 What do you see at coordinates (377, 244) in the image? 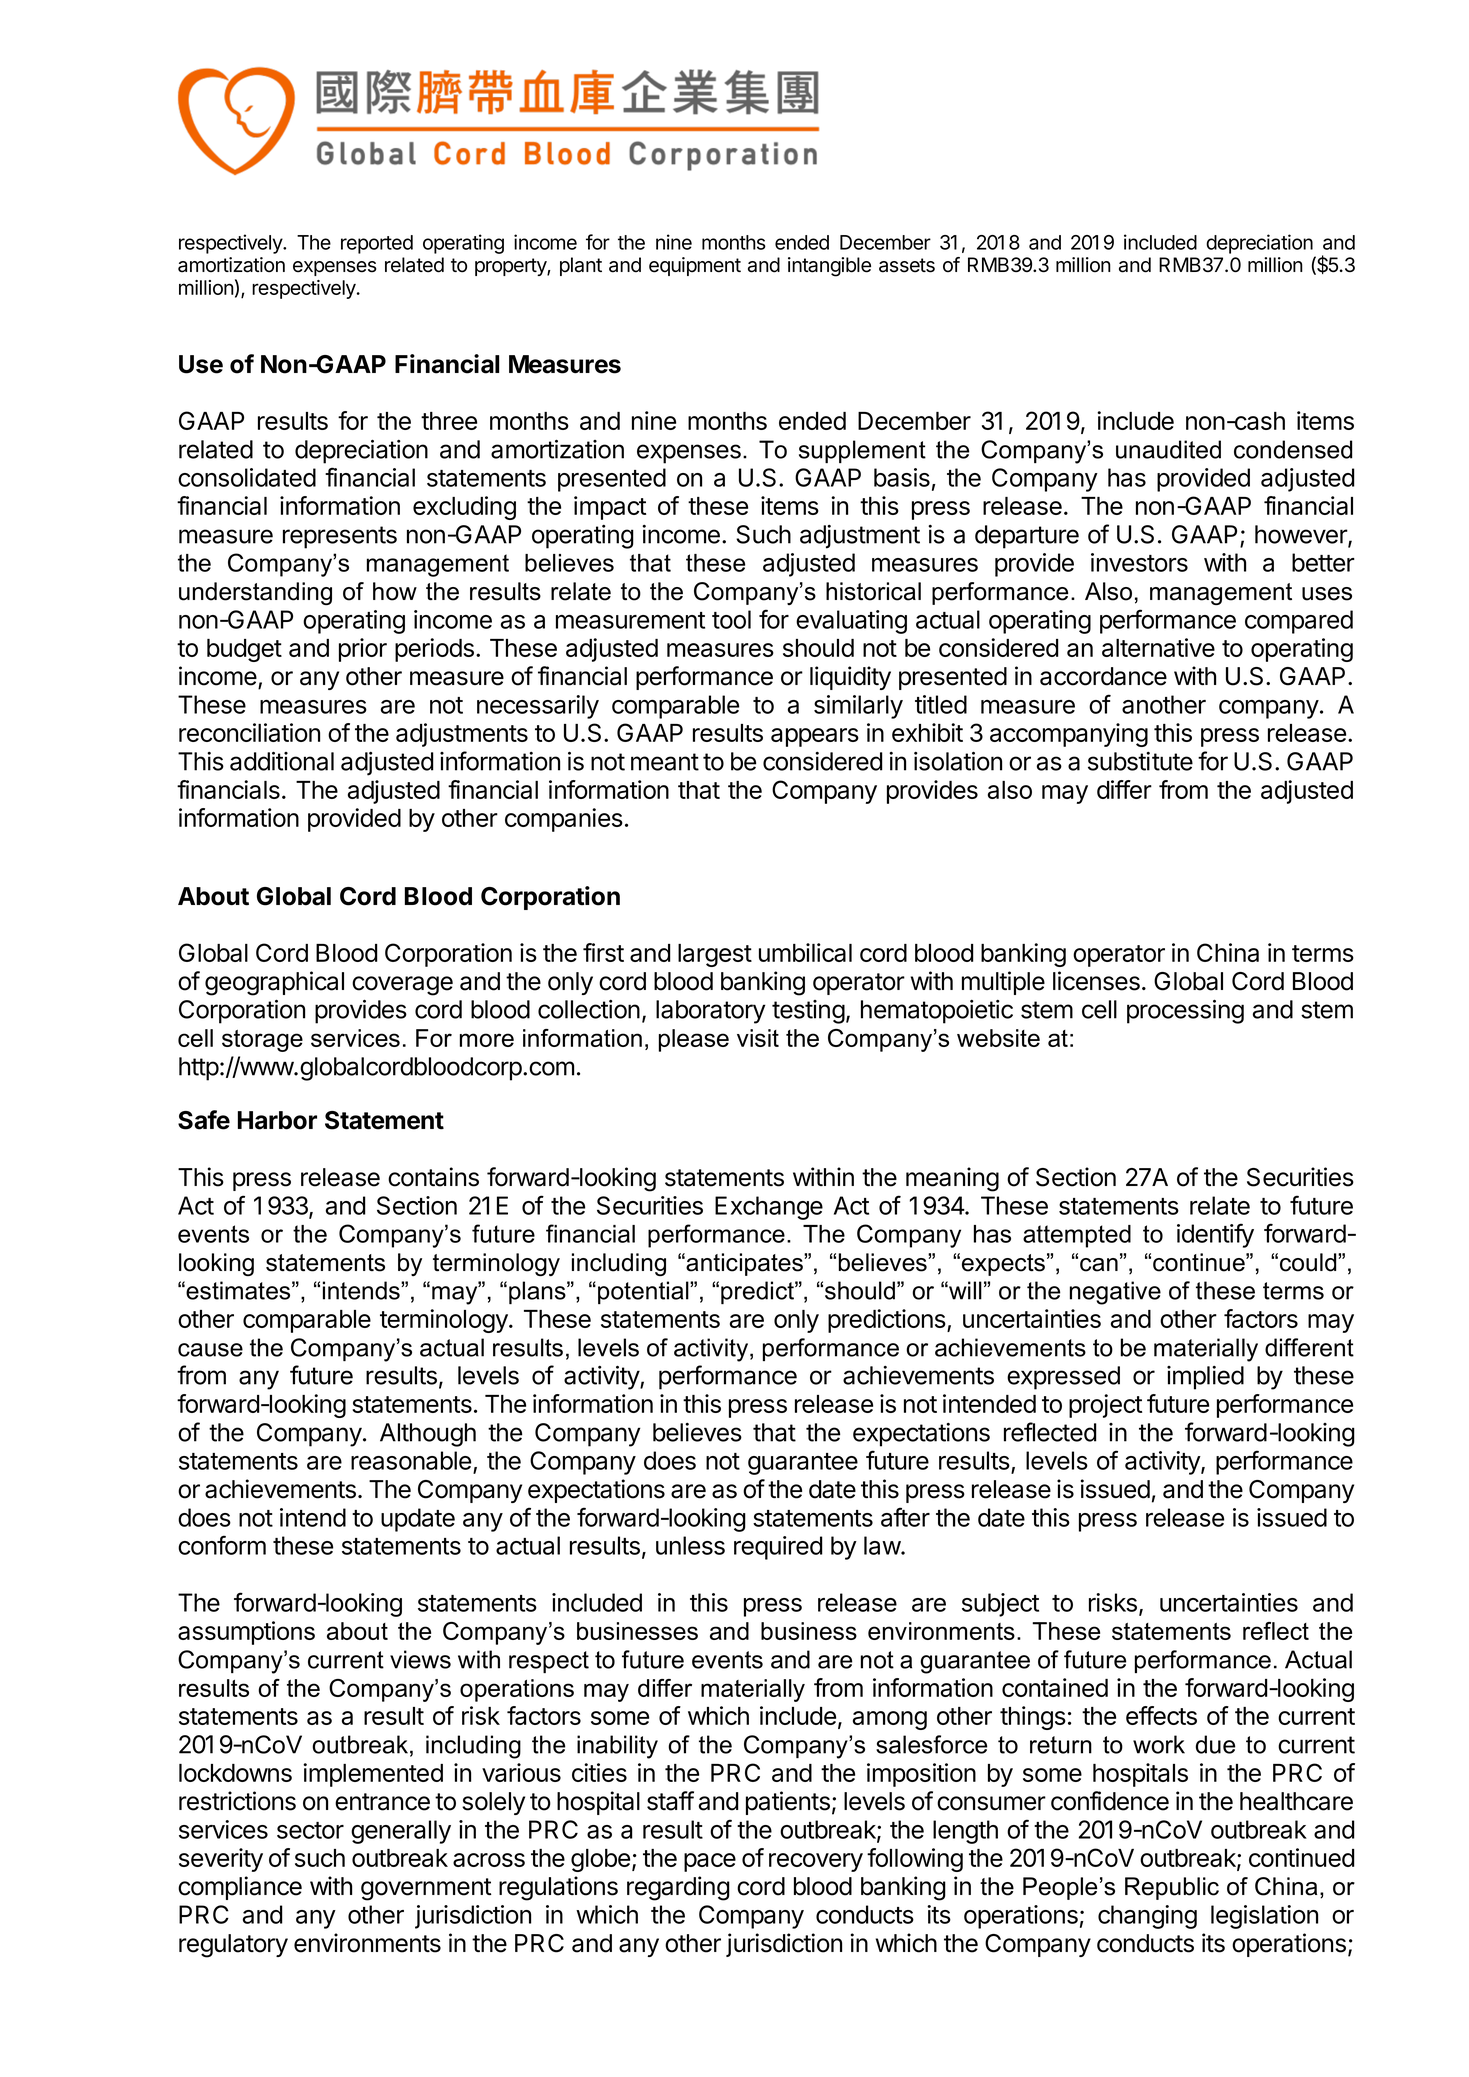
I see `reported` at bounding box center [377, 244].
